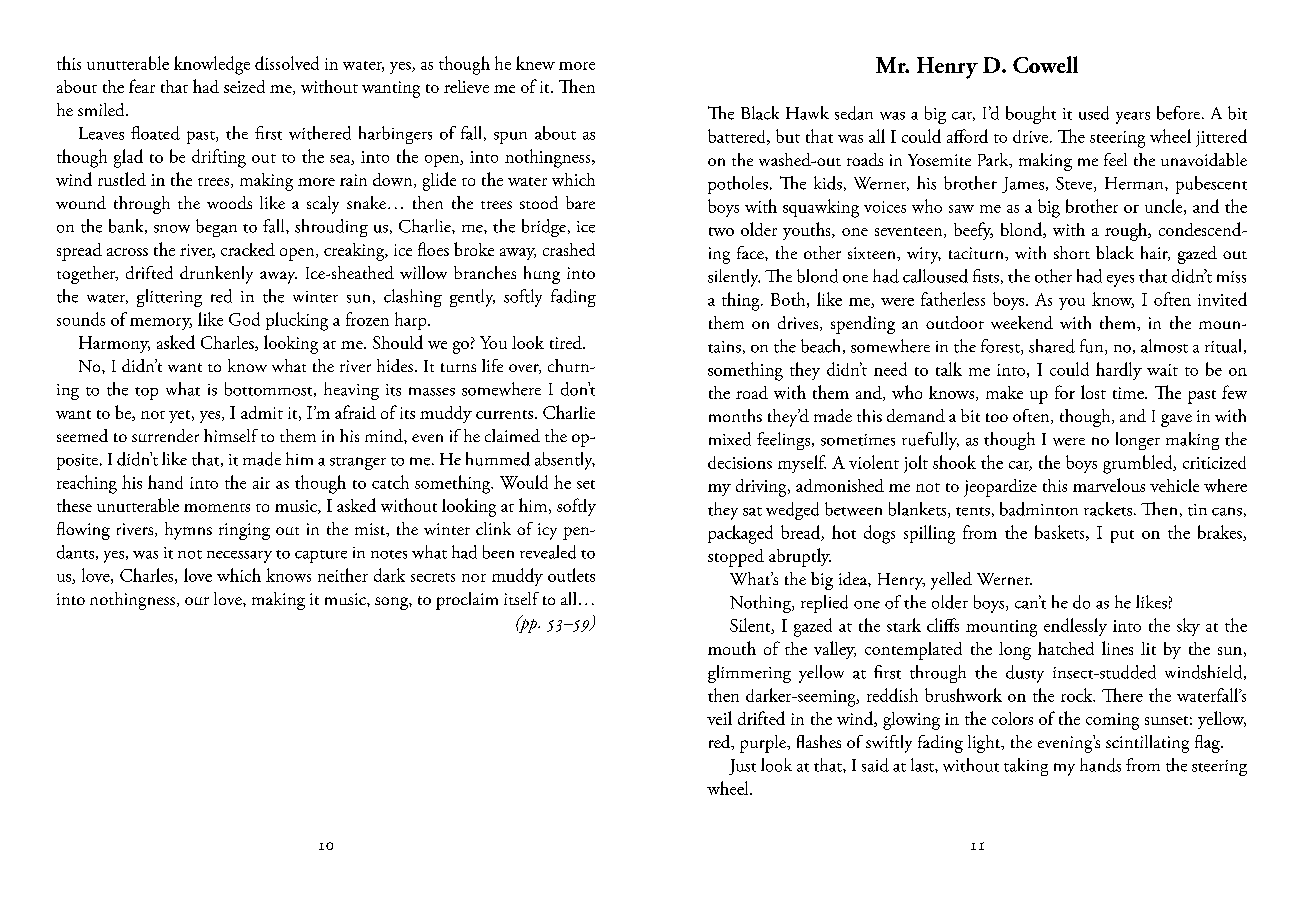 The height and width of the image is (924, 1303). What do you see at coordinates (569, 249) in the image?
I see `crashed` at bounding box center [569, 249].
